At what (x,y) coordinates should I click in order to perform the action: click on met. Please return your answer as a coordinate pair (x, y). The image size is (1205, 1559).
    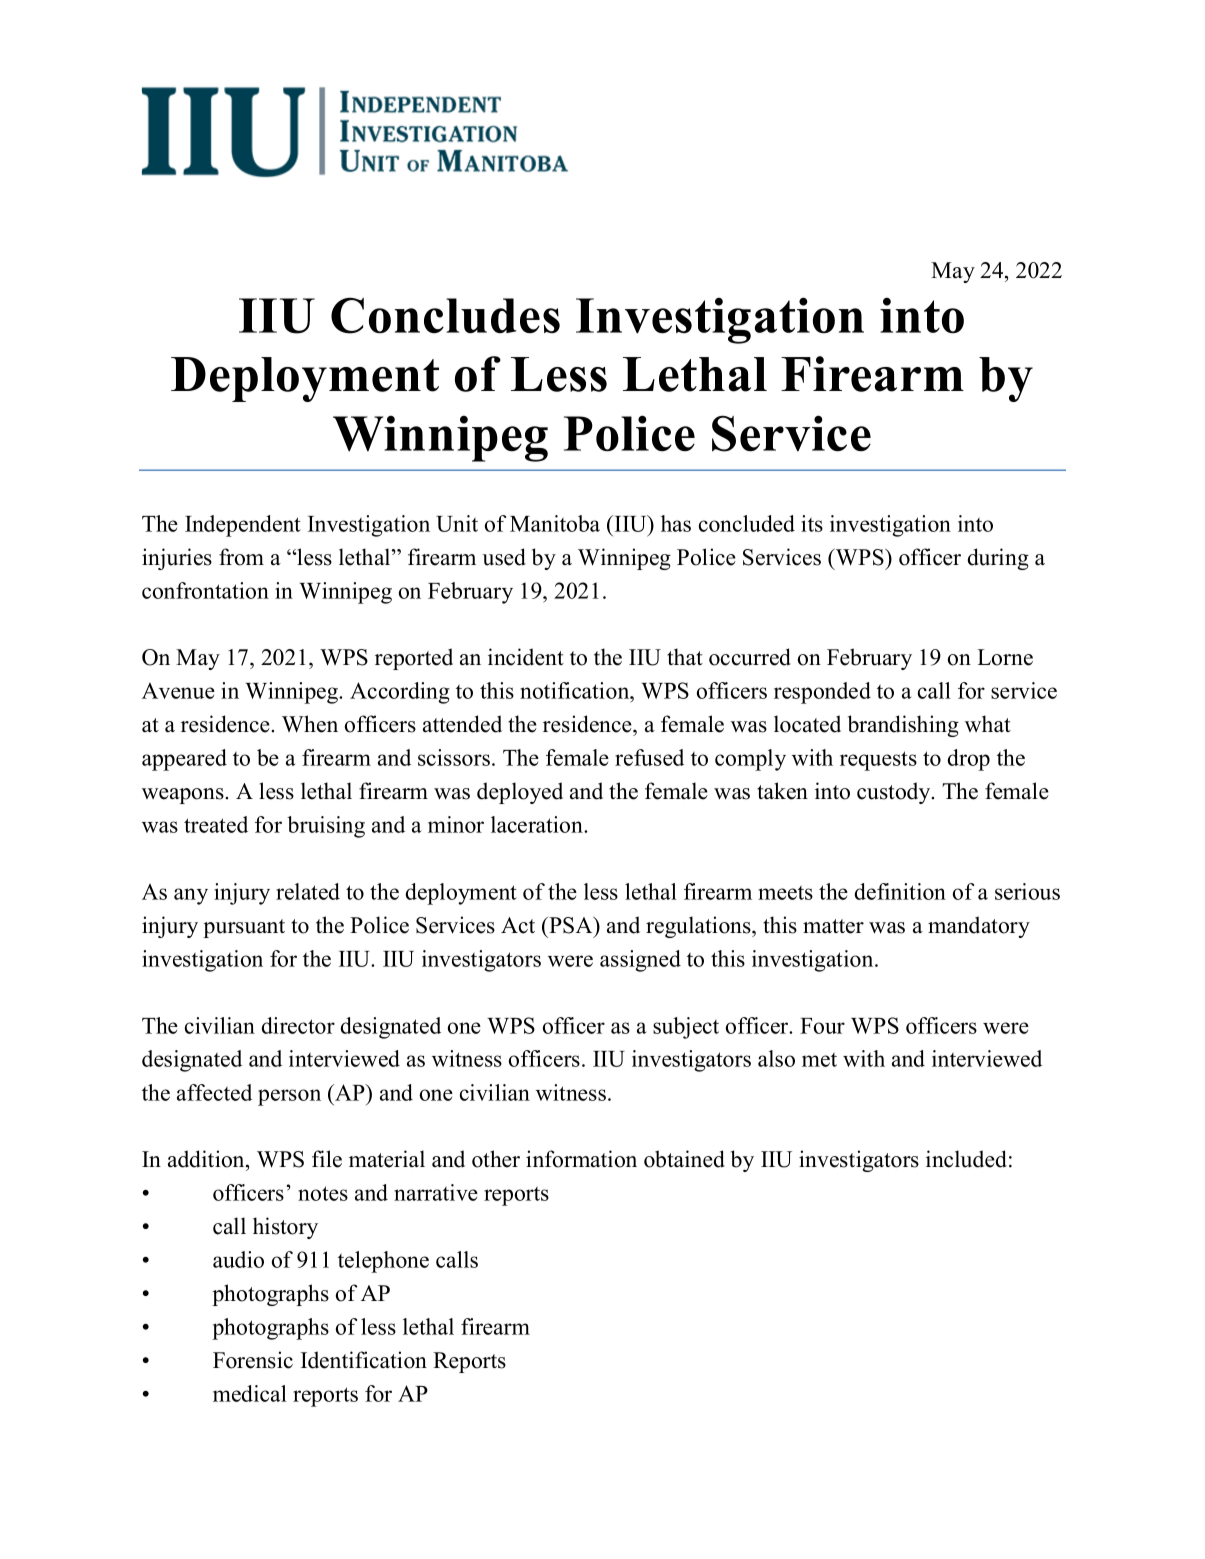
    Looking at the image, I should click on (819, 1060).
